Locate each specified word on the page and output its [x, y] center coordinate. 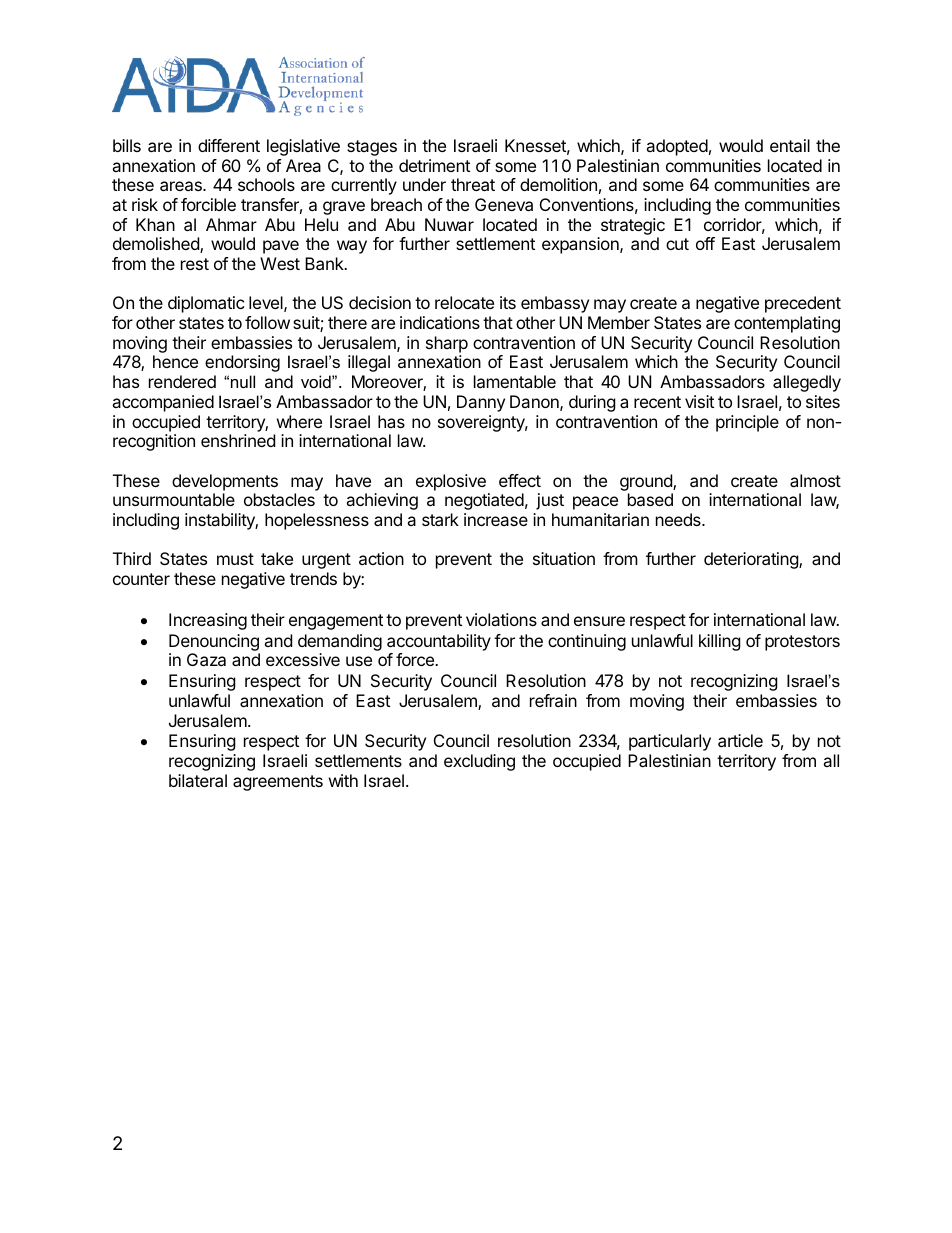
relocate [464, 302]
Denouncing [214, 642]
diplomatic [206, 304]
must [235, 559]
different [229, 145]
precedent [803, 304]
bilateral [198, 780]
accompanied [163, 403]
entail [790, 145]
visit [699, 401]
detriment [434, 165]
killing [720, 642]
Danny [481, 403]
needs [679, 519]
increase [496, 519]
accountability [439, 642]
